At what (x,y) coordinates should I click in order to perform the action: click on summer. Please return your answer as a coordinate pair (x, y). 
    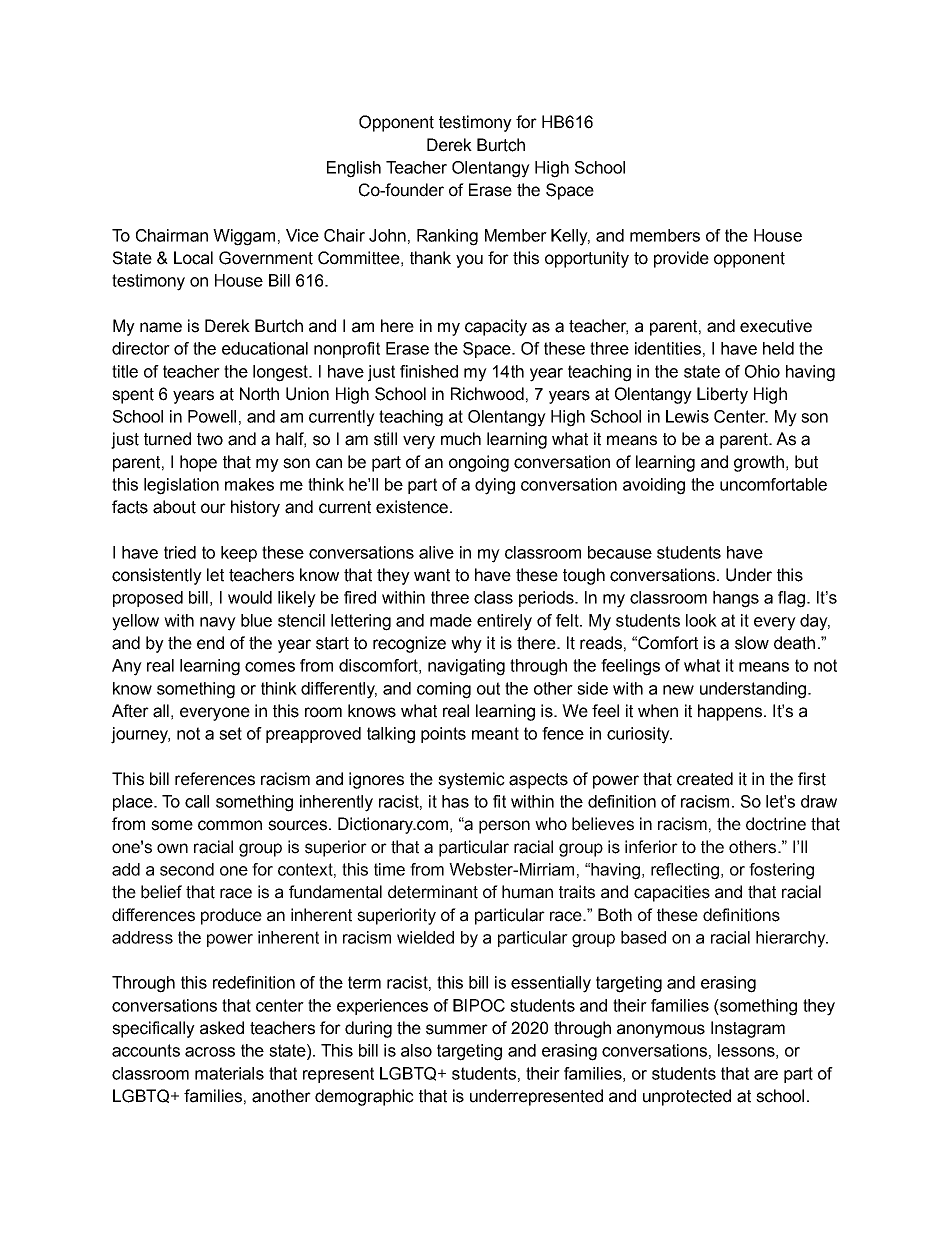
    Looking at the image, I should click on (457, 1029).
